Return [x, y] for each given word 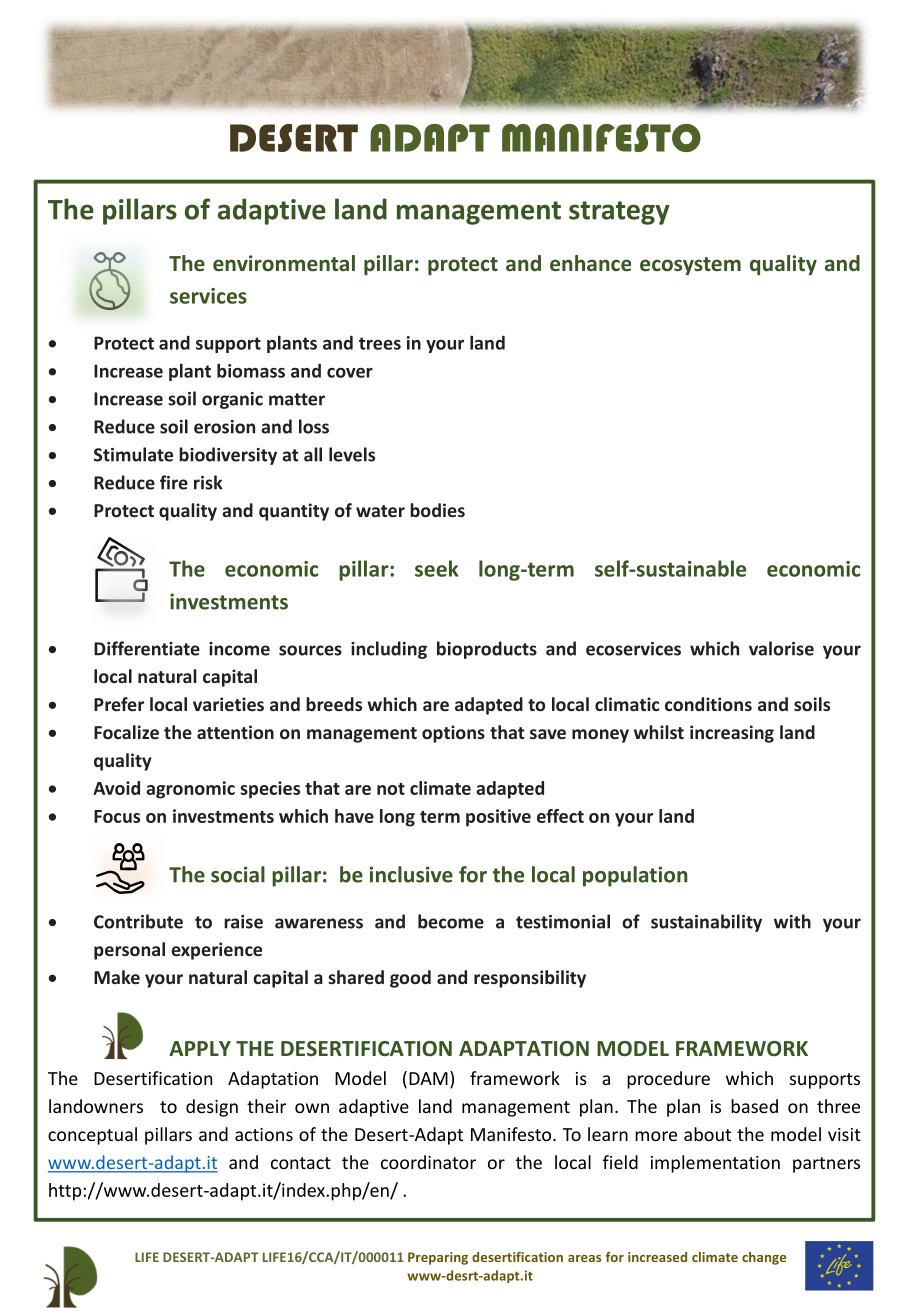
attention [235, 732]
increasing [732, 734]
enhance [590, 263]
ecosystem [690, 266]
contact [301, 1163]
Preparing [438, 1258]
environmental [284, 263]
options [453, 734]
